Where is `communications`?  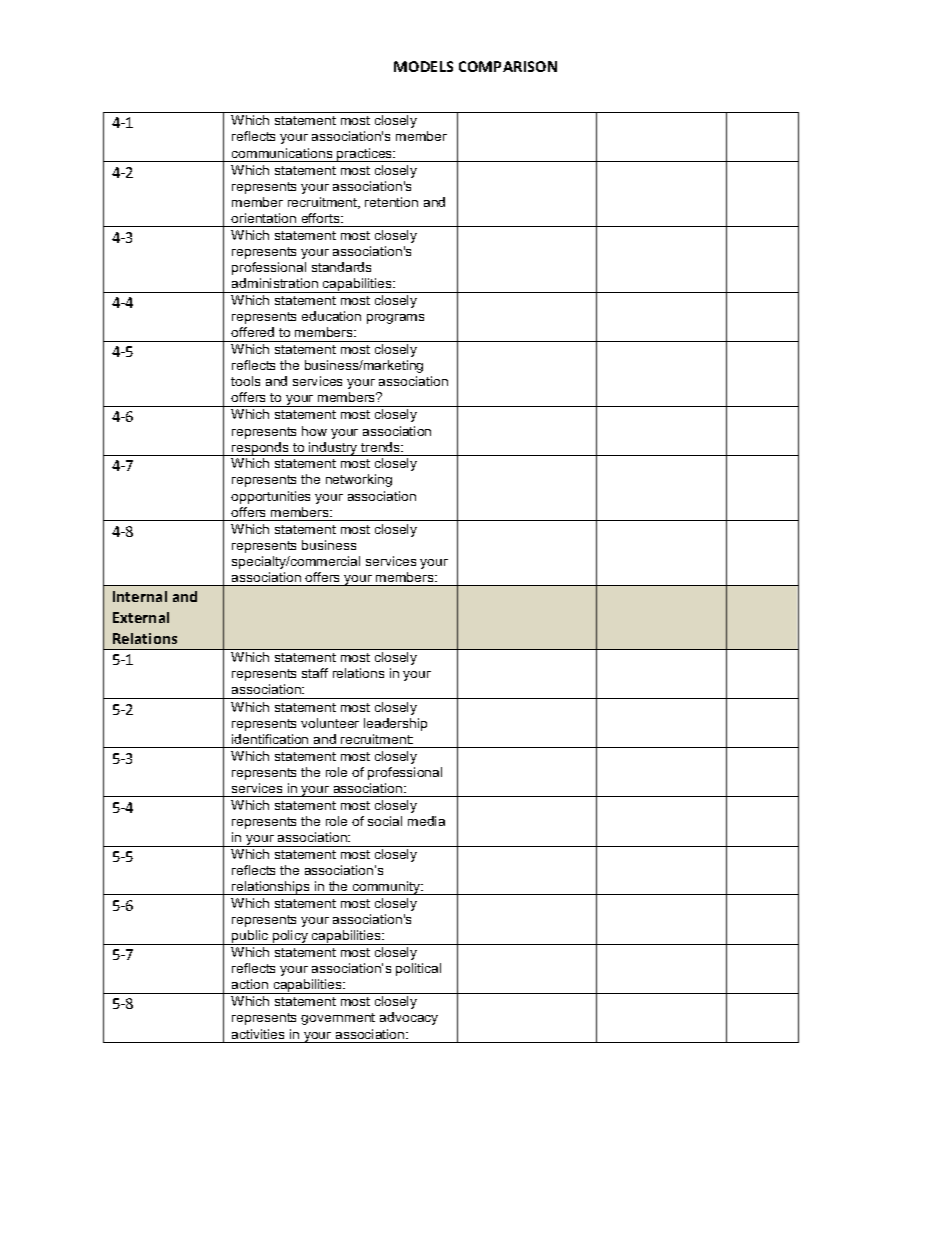 communications is located at coordinates (282, 153).
